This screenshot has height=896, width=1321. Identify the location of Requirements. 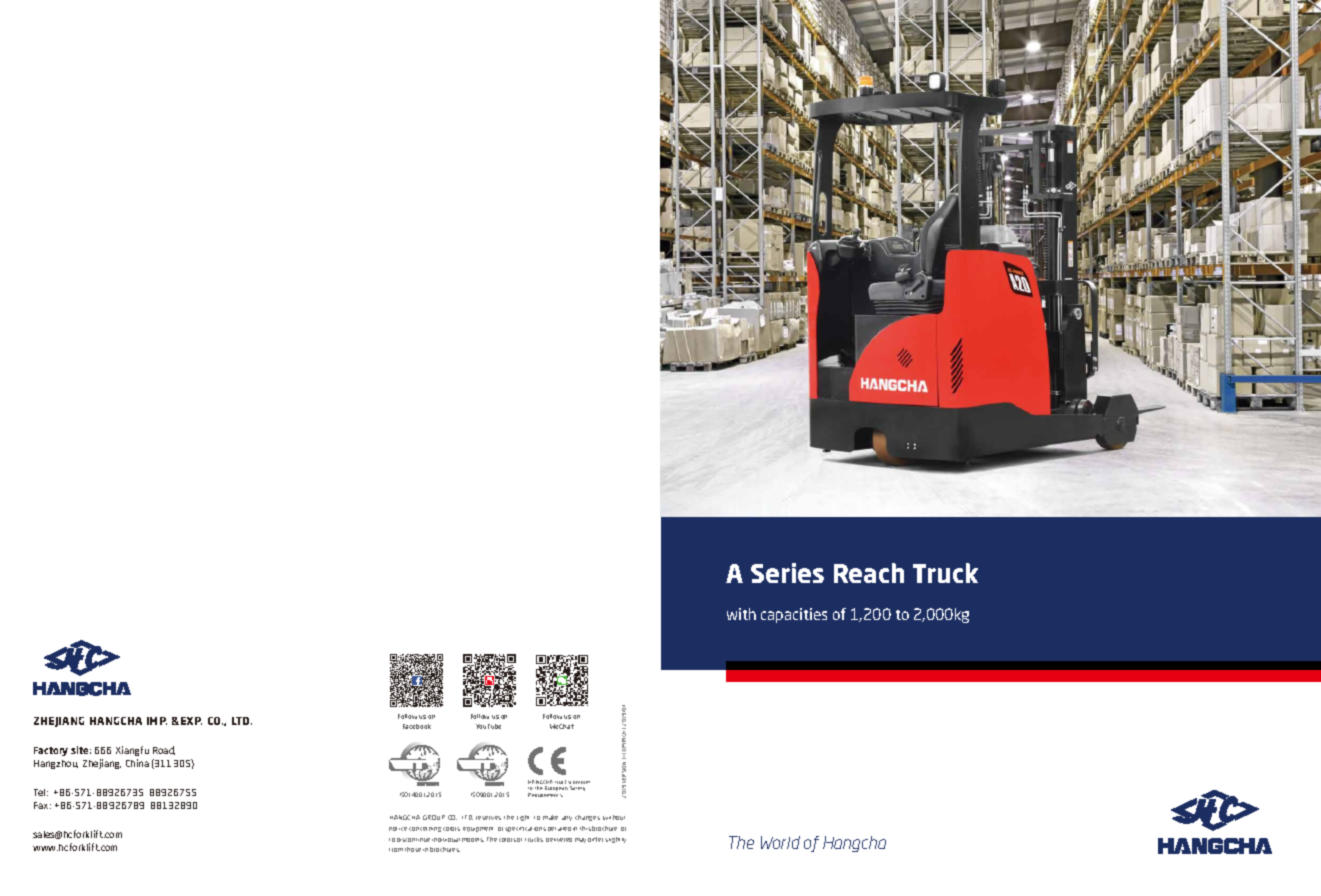
(545, 795).
